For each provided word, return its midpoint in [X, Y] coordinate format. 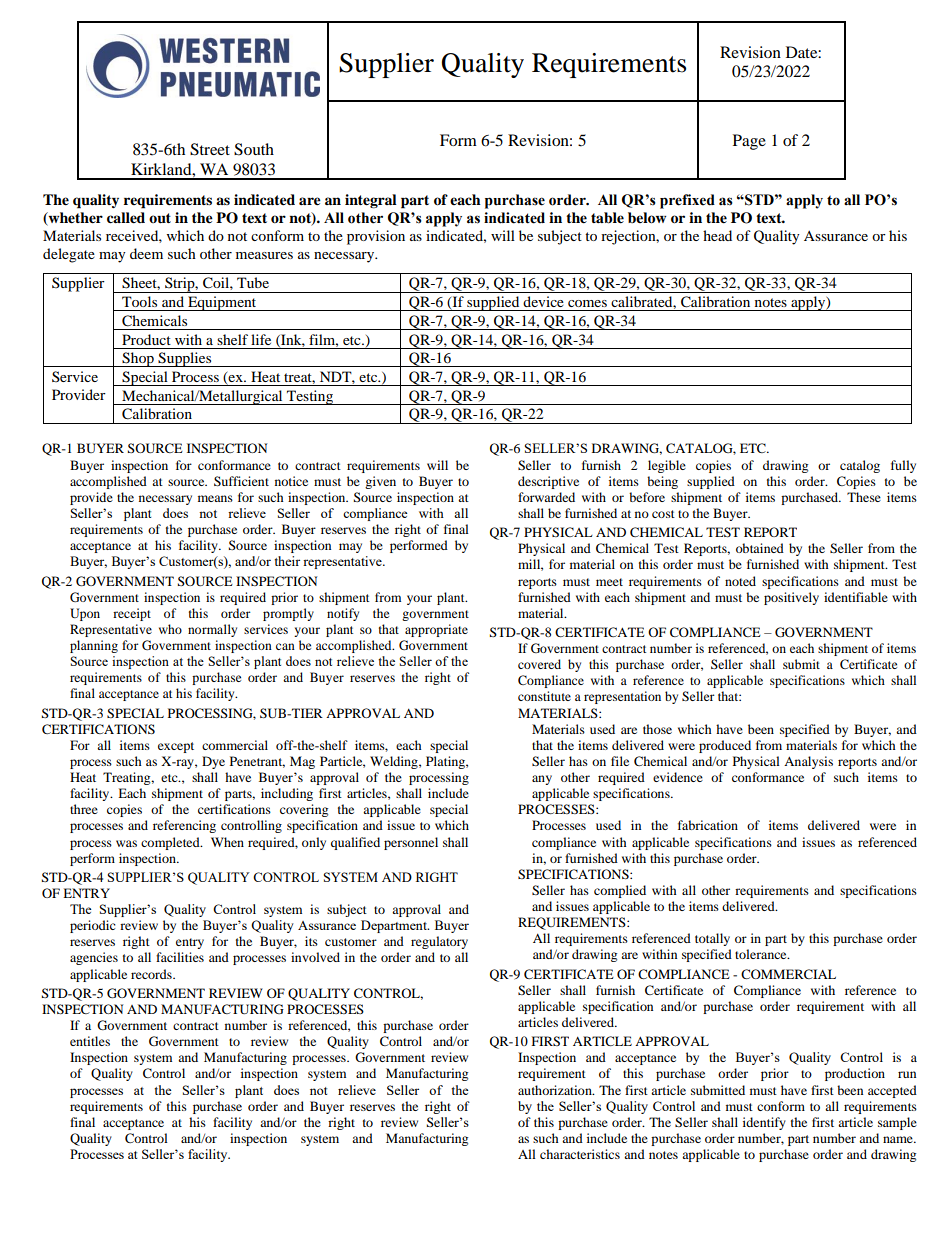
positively [791, 598]
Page [749, 142]
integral [371, 201]
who [170, 629]
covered [539, 664]
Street [210, 149]
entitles [90, 1041]
